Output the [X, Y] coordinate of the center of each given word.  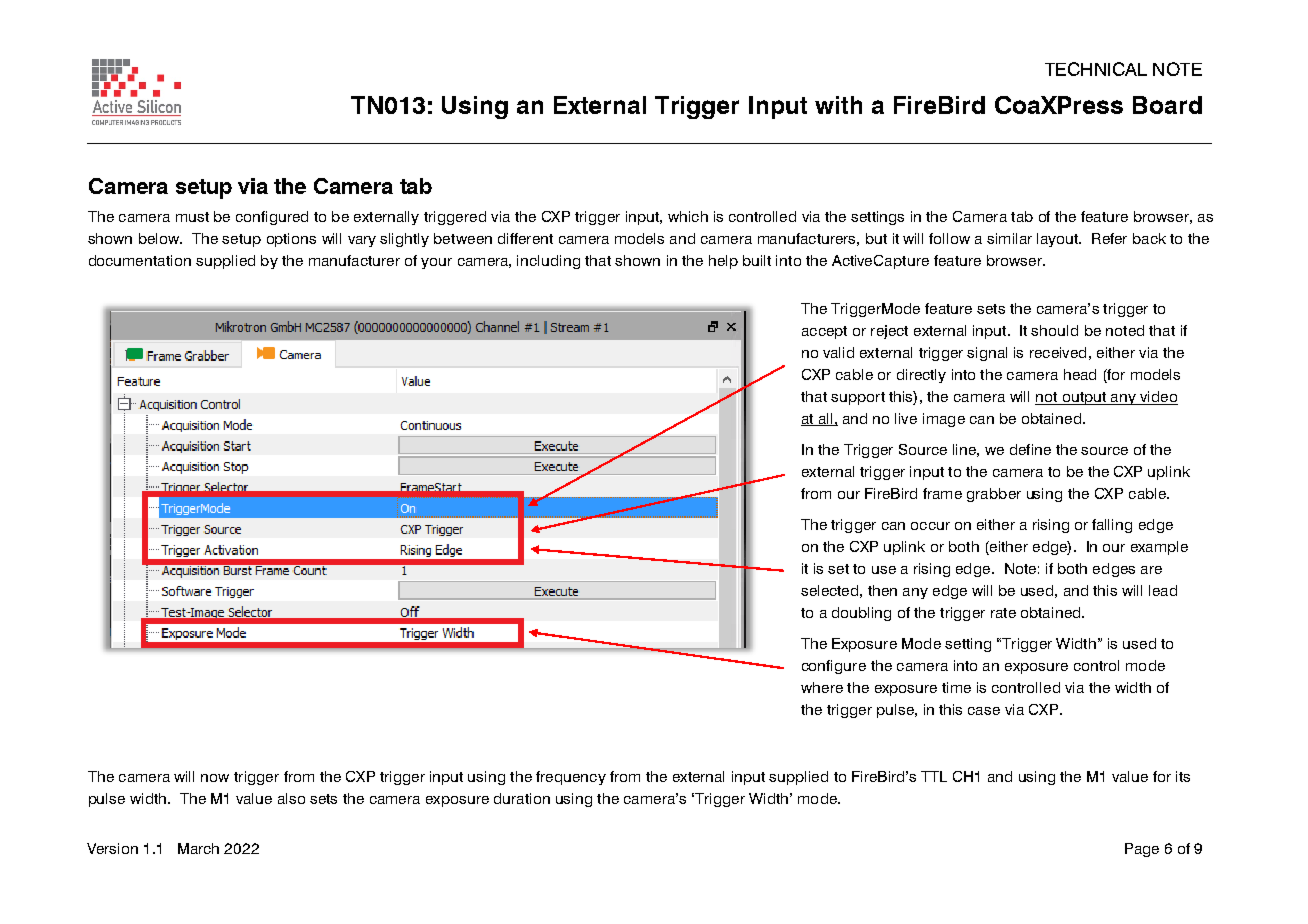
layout [1059, 240]
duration [522, 798]
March [198, 848]
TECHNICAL [1096, 69]
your [436, 263]
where [822, 687]
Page [1142, 850]
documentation [140, 260]
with [838, 105]
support [858, 398]
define [1030, 449]
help [723, 262]
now [215, 778]
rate [1003, 613]
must [192, 217]
